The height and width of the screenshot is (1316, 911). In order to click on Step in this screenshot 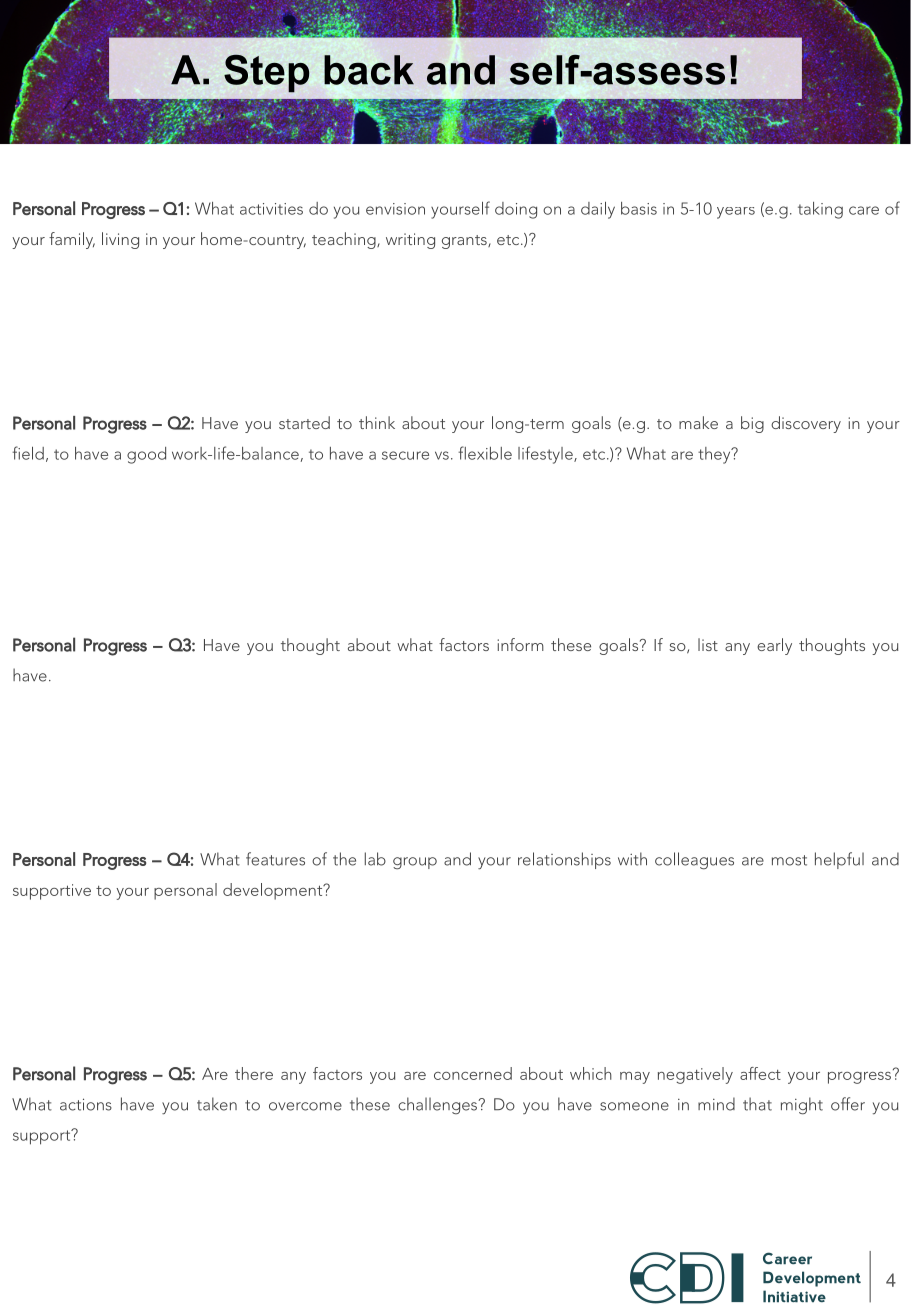, I will do `click(266, 74)`.
